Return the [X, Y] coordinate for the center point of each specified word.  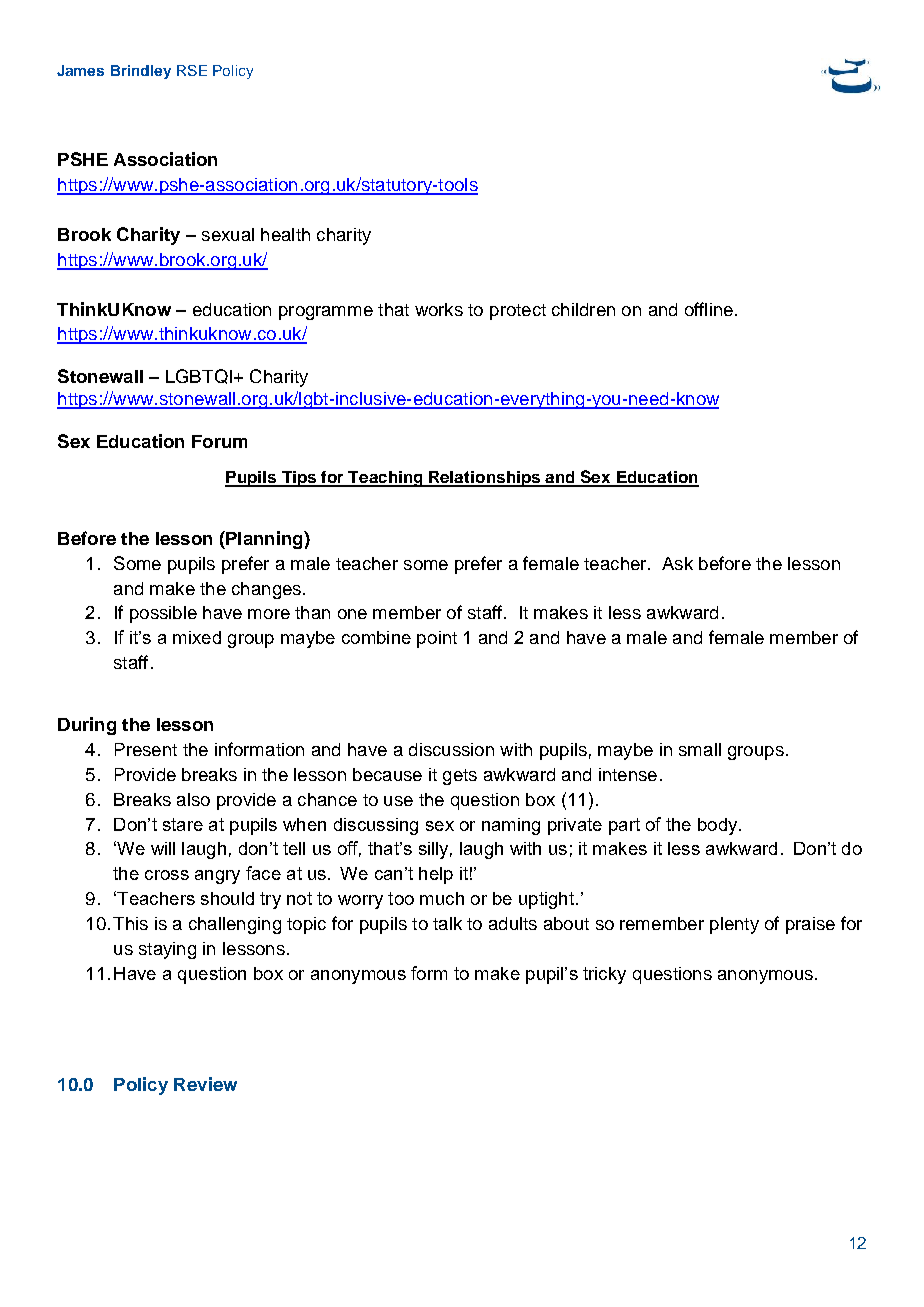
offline [709, 309]
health [285, 234]
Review [205, 1084]
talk [447, 923]
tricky [604, 975]
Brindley [141, 72]
